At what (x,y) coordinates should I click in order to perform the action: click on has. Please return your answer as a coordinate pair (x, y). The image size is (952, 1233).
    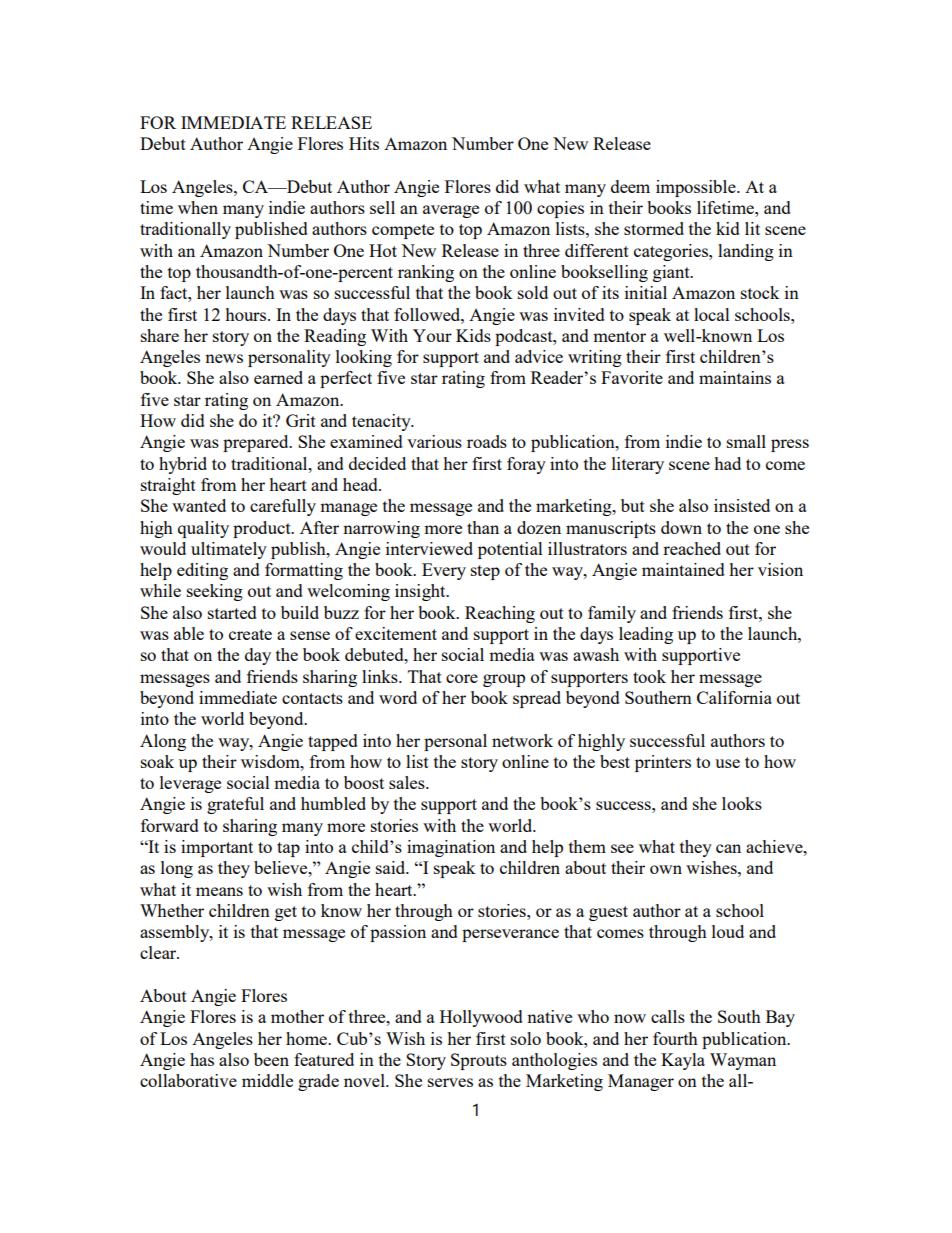
    Looking at the image, I should click on (202, 1059).
